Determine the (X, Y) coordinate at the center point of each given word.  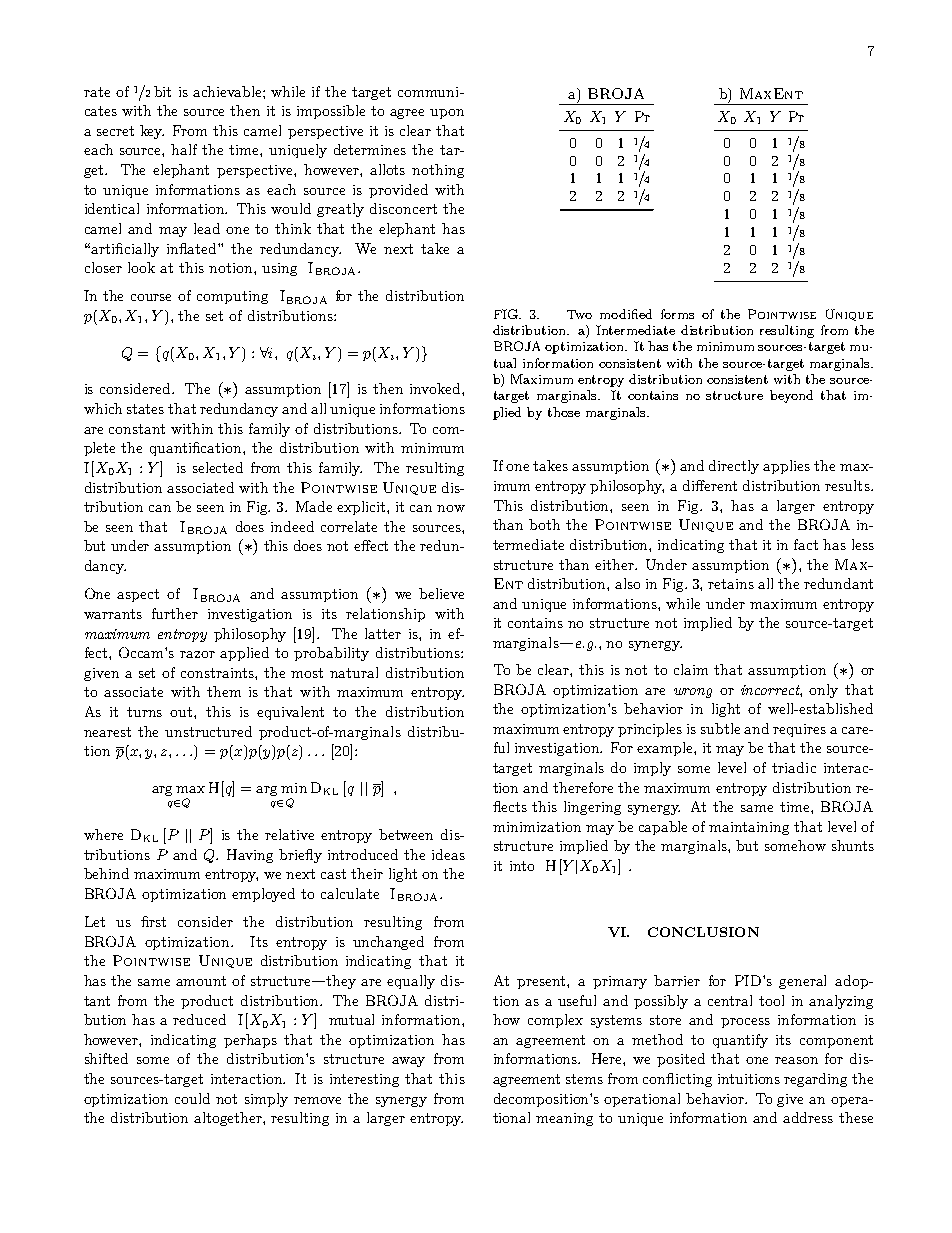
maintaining (749, 828)
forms (677, 314)
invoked (436, 388)
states (145, 409)
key (152, 132)
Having (250, 856)
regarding (815, 1080)
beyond (791, 396)
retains (731, 584)
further (175, 613)
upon (447, 114)
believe (441, 593)
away (408, 1062)
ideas (448, 854)
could (192, 1098)
